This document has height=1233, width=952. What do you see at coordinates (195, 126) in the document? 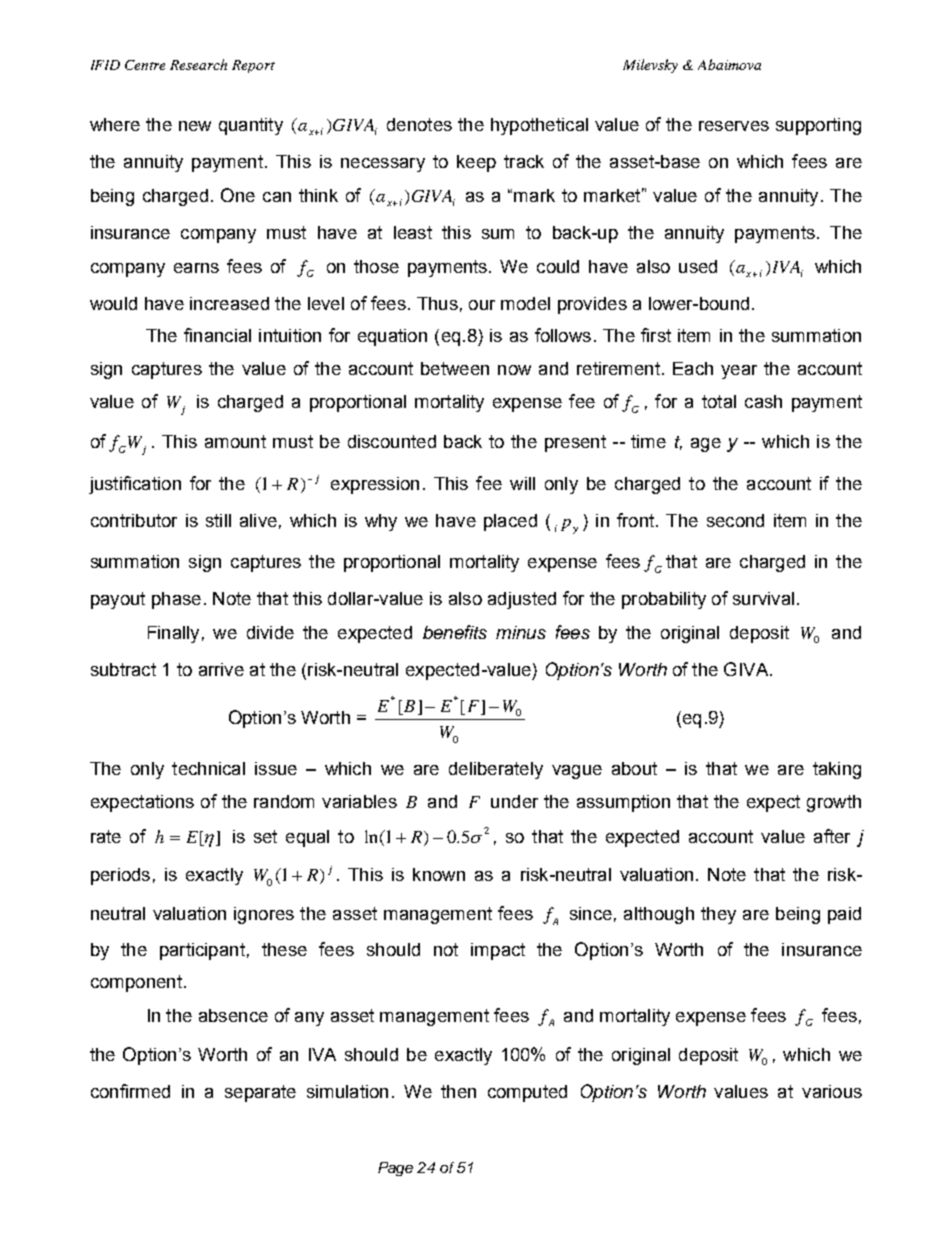
I see `new` at bounding box center [195, 126].
